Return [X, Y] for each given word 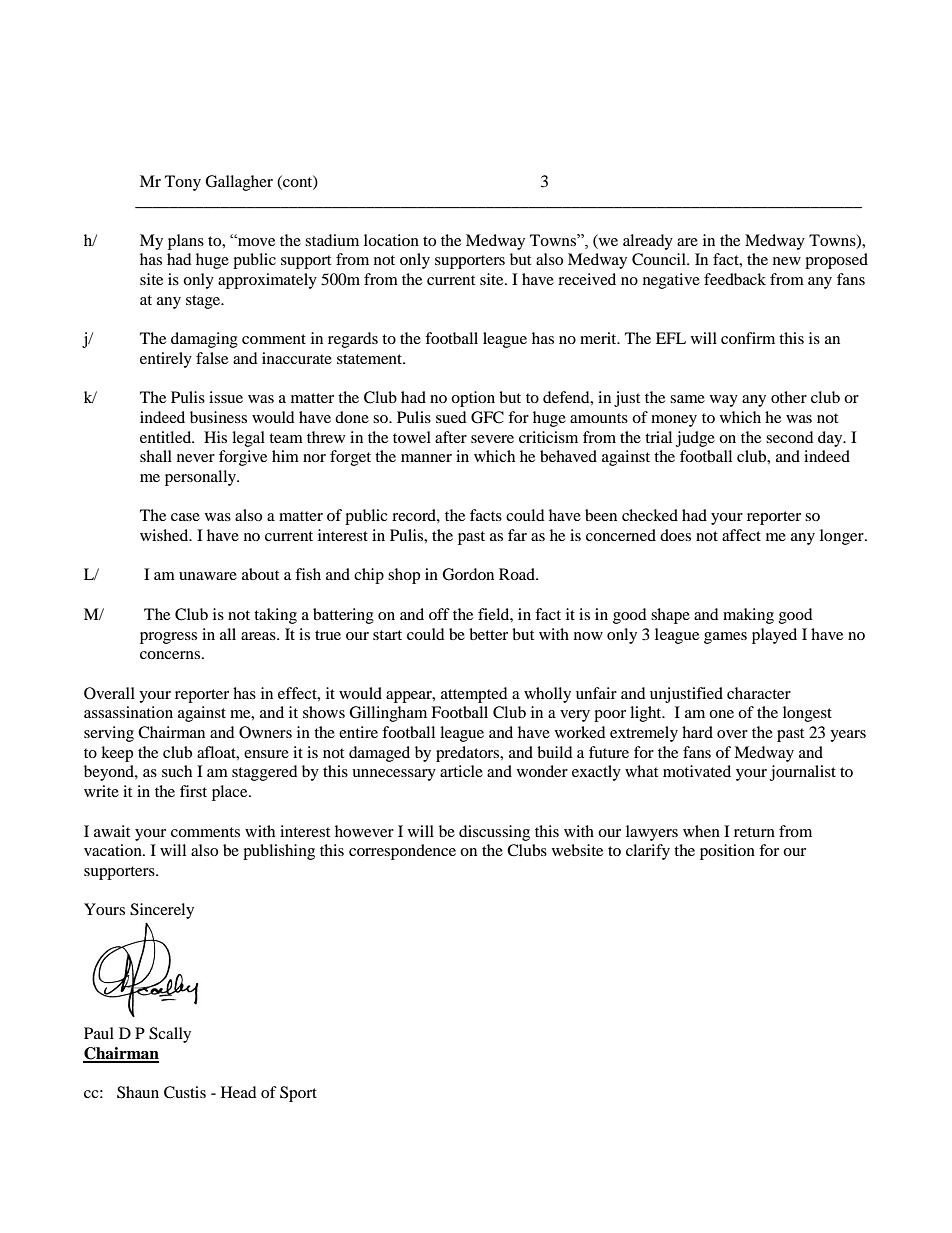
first [193, 791]
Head [239, 1092]
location [391, 240]
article [461, 771]
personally [201, 478]
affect [741, 535]
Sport [298, 1094]
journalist [803, 773]
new [787, 261]
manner [426, 458]
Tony [183, 183]
